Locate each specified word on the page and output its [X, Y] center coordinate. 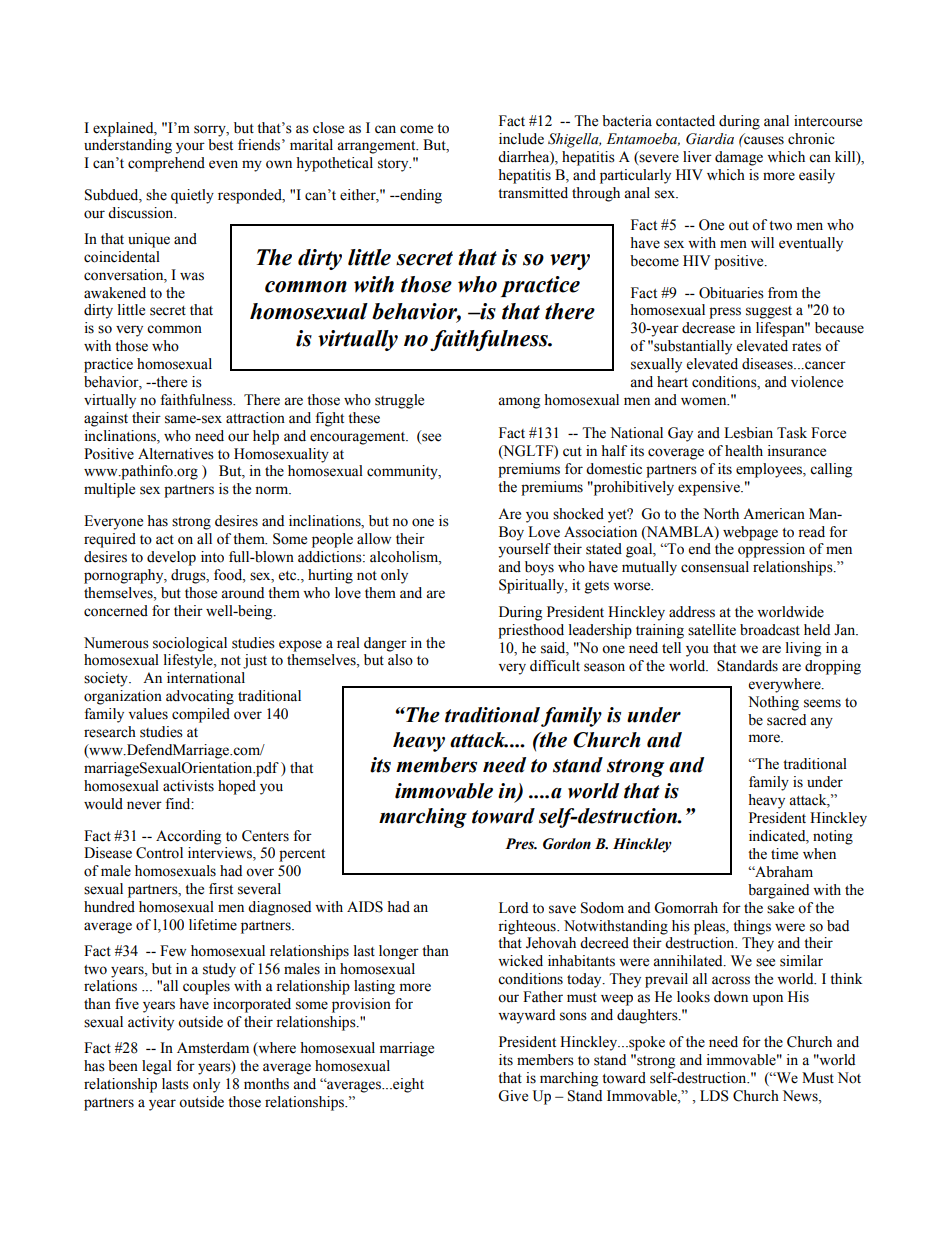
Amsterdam [213, 1048]
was [192, 276]
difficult [555, 666]
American [774, 514]
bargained [778, 891]
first [221, 889]
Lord [513, 908]
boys [539, 568]
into [212, 557]
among [519, 403]
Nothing [773, 703]
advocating [200, 697]
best [220, 145]
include [521, 139]
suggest [769, 312]
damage [739, 158]
